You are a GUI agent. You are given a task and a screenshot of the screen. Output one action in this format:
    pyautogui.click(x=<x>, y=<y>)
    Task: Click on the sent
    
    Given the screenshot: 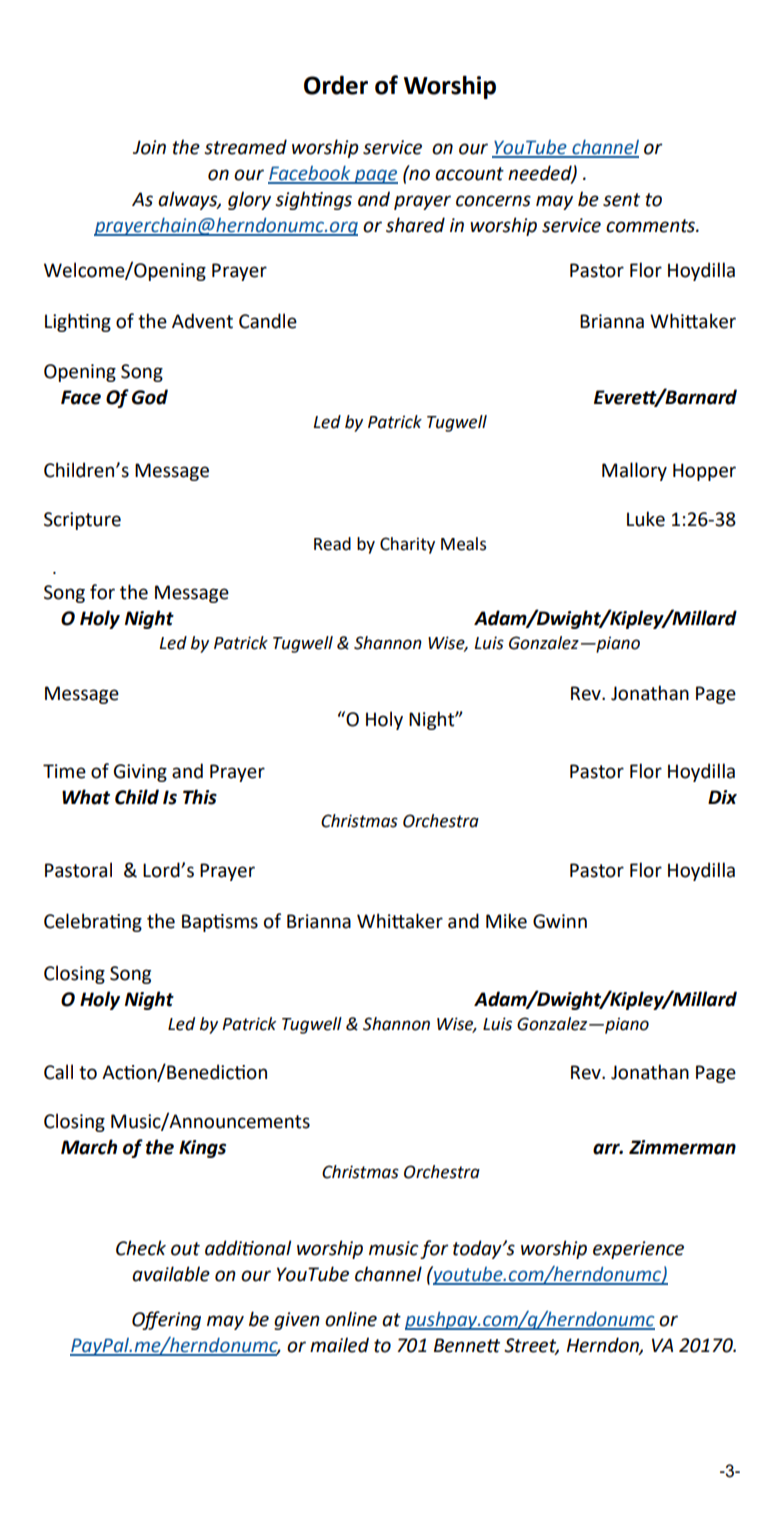 What is the action you would take?
    pyautogui.click(x=621, y=200)
